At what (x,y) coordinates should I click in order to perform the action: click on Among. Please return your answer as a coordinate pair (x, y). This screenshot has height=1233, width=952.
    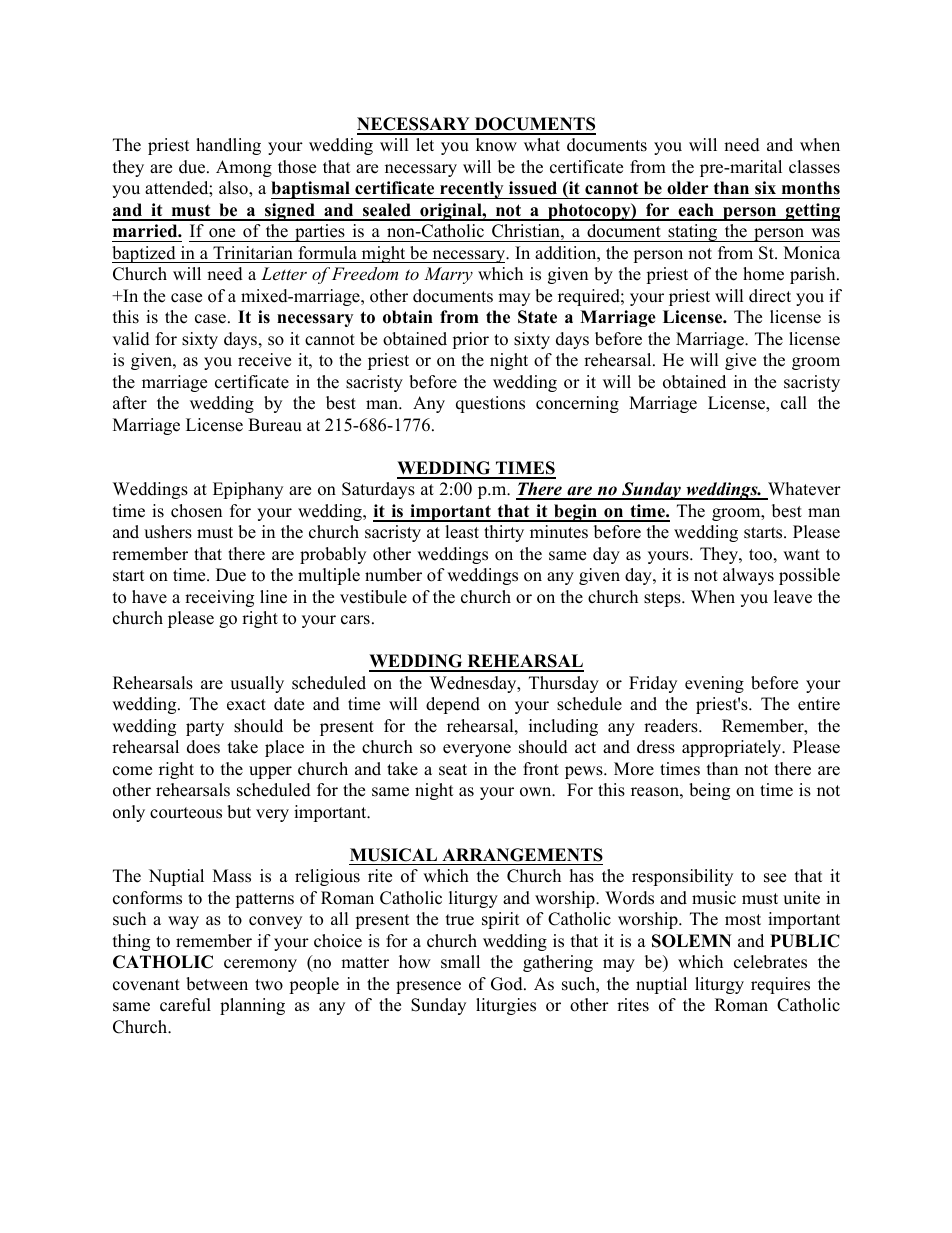
    Looking at the image, I should click on (244, 168).
